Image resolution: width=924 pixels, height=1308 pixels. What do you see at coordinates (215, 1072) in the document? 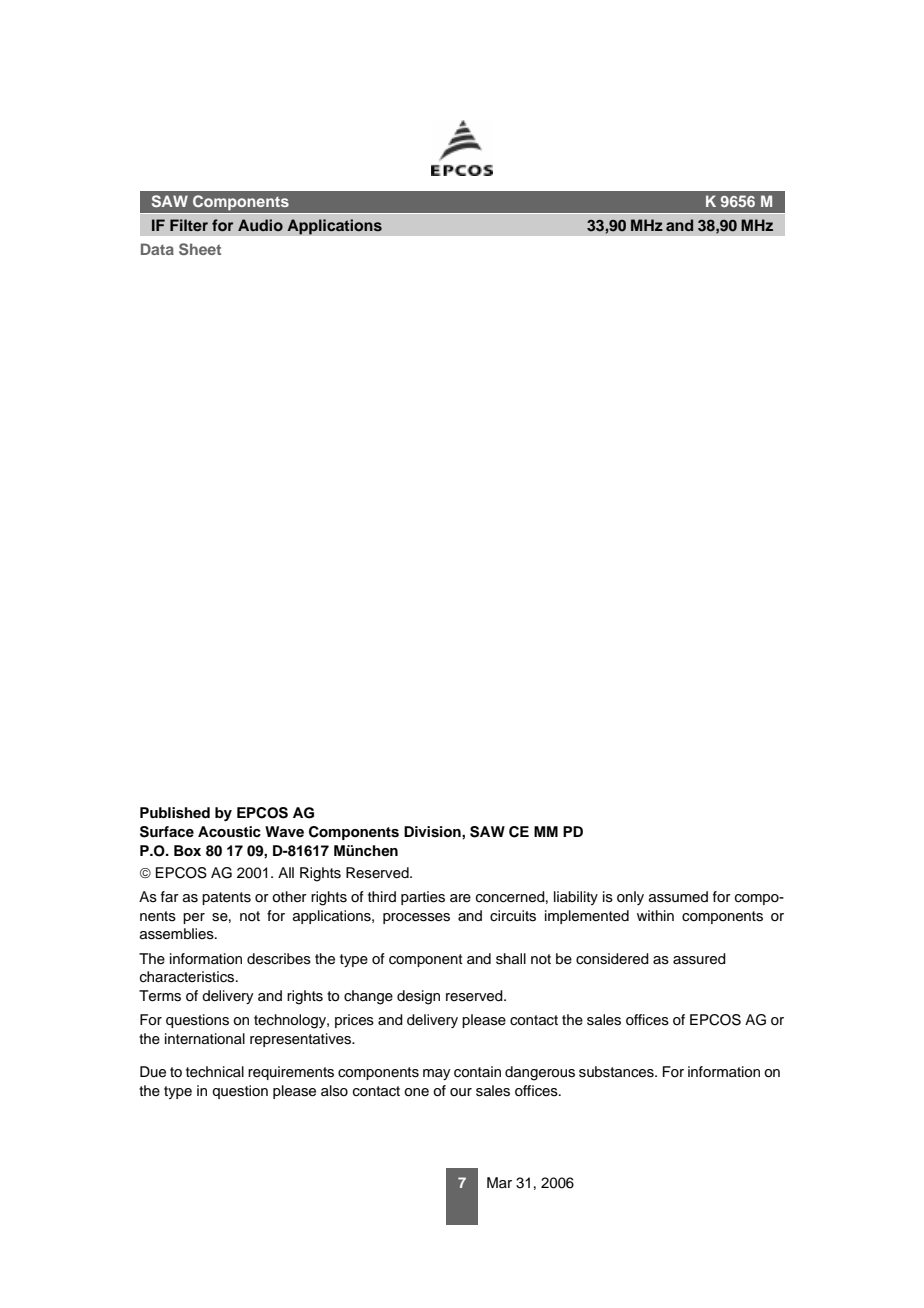
I see `technical` at bounding box center [215, 1072].
